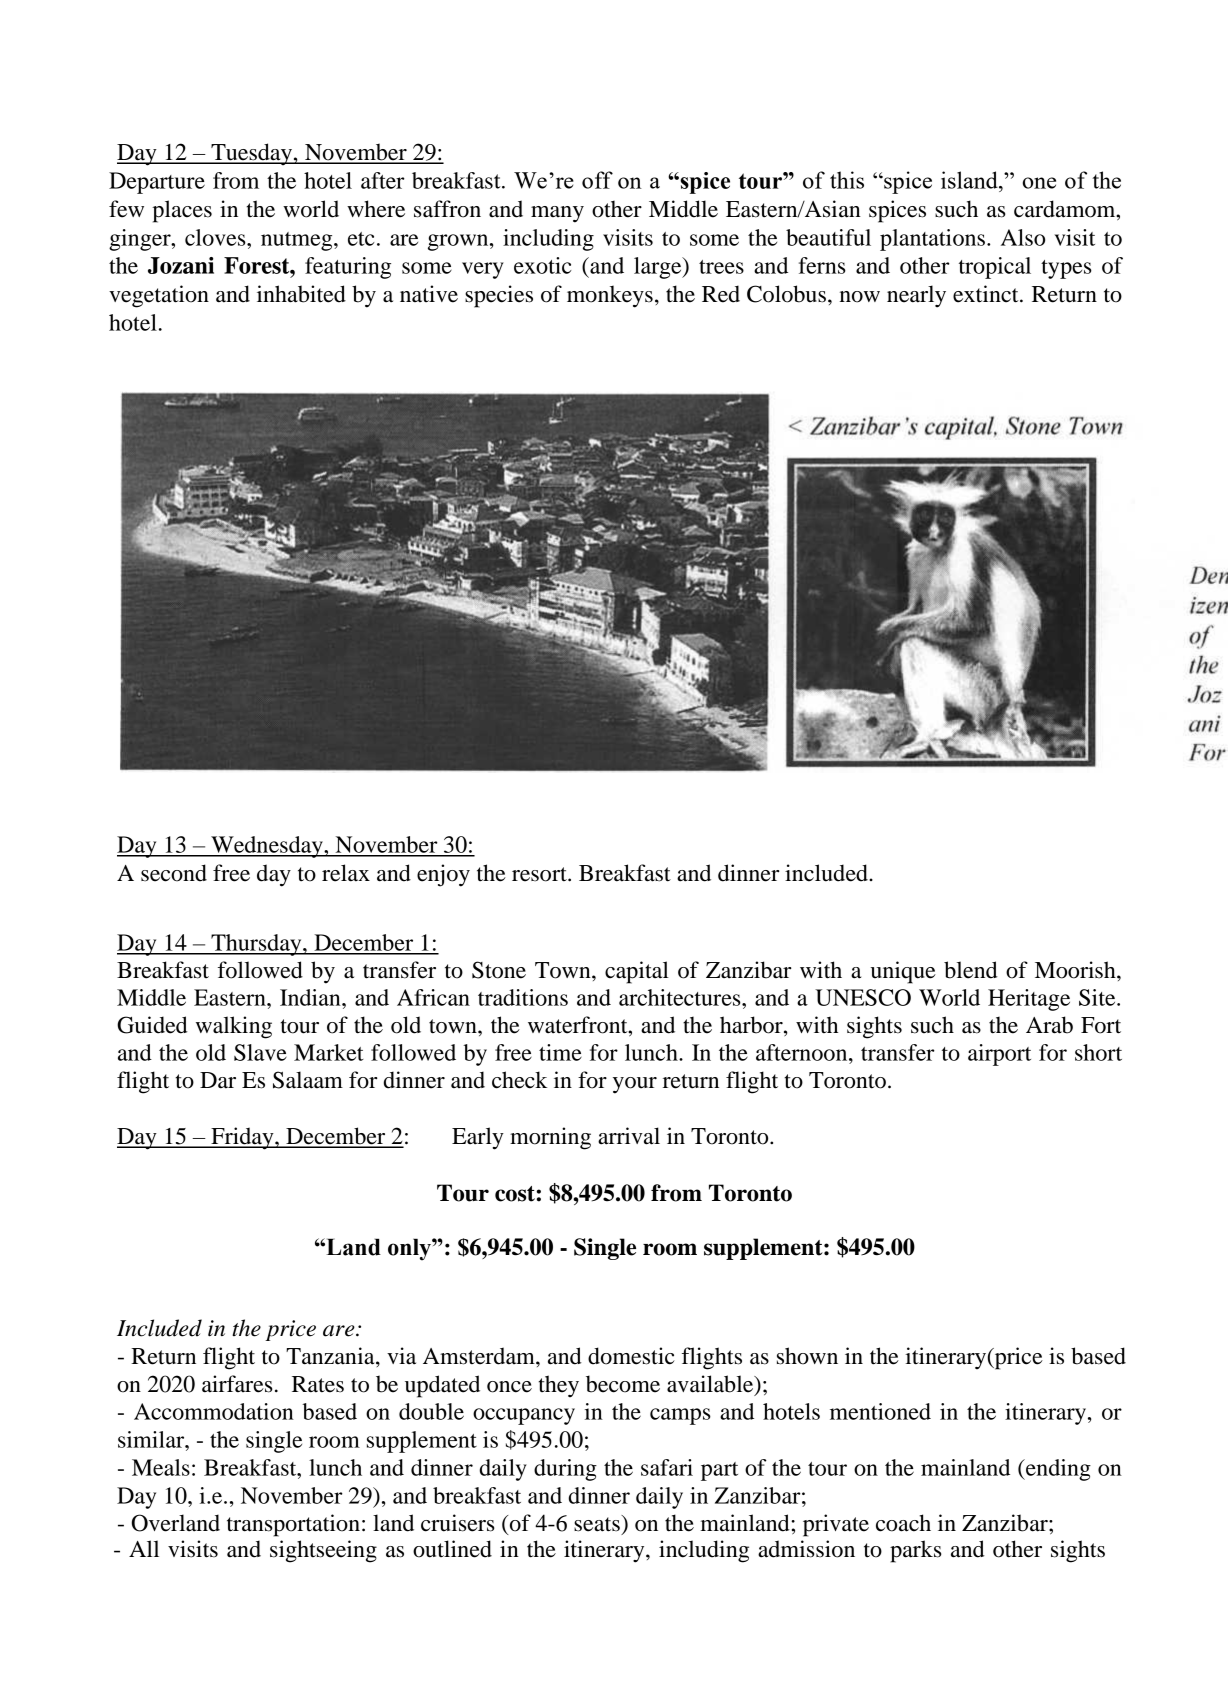 The width and height of the document is (1228, 1690). I want to click on extinct, so click(987, 294).
